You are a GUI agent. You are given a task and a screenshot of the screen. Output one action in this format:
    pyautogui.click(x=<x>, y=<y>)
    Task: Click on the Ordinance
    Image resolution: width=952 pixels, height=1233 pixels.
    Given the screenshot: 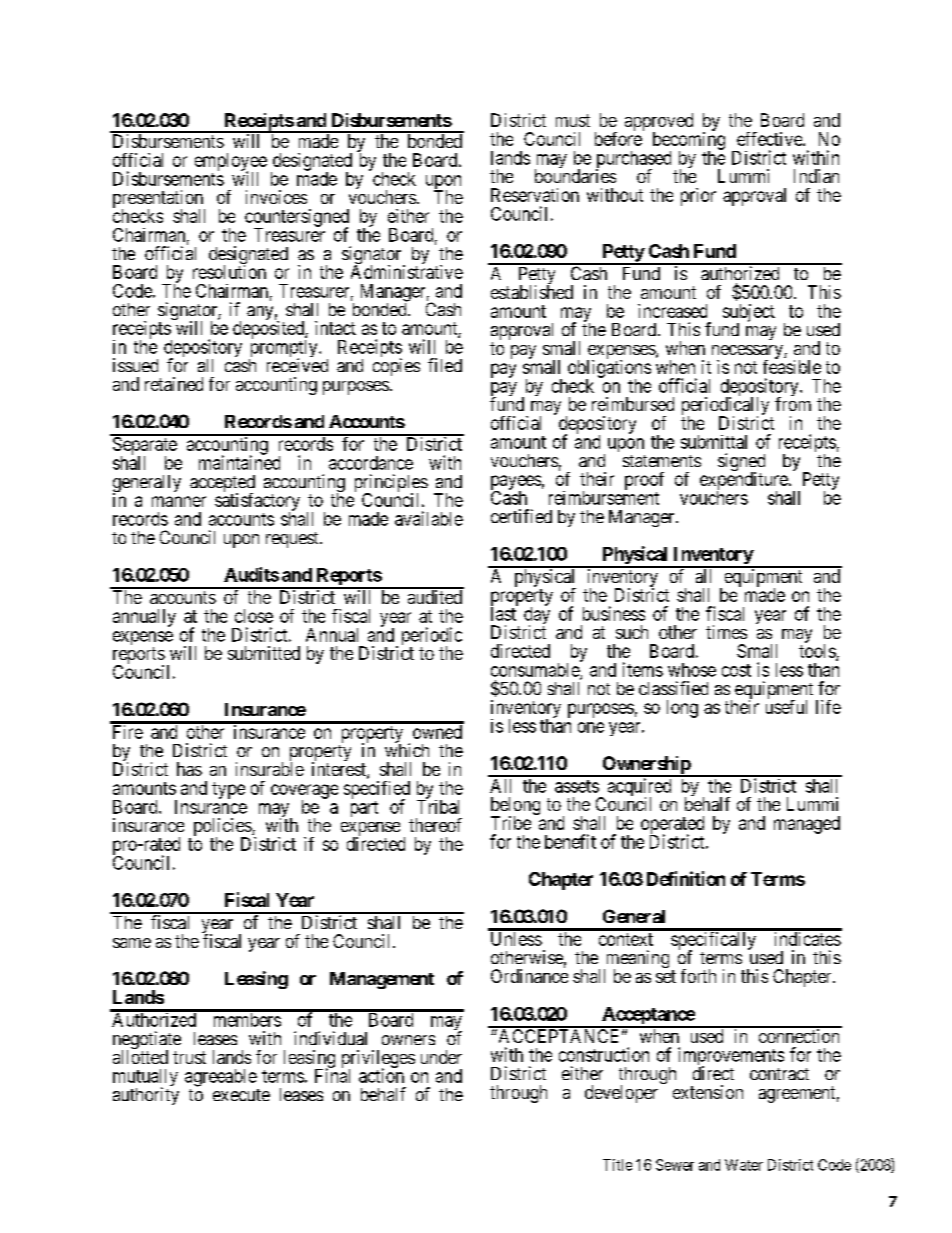 What is the action you would take?
    pyautogui.click(x=529, y=976)
